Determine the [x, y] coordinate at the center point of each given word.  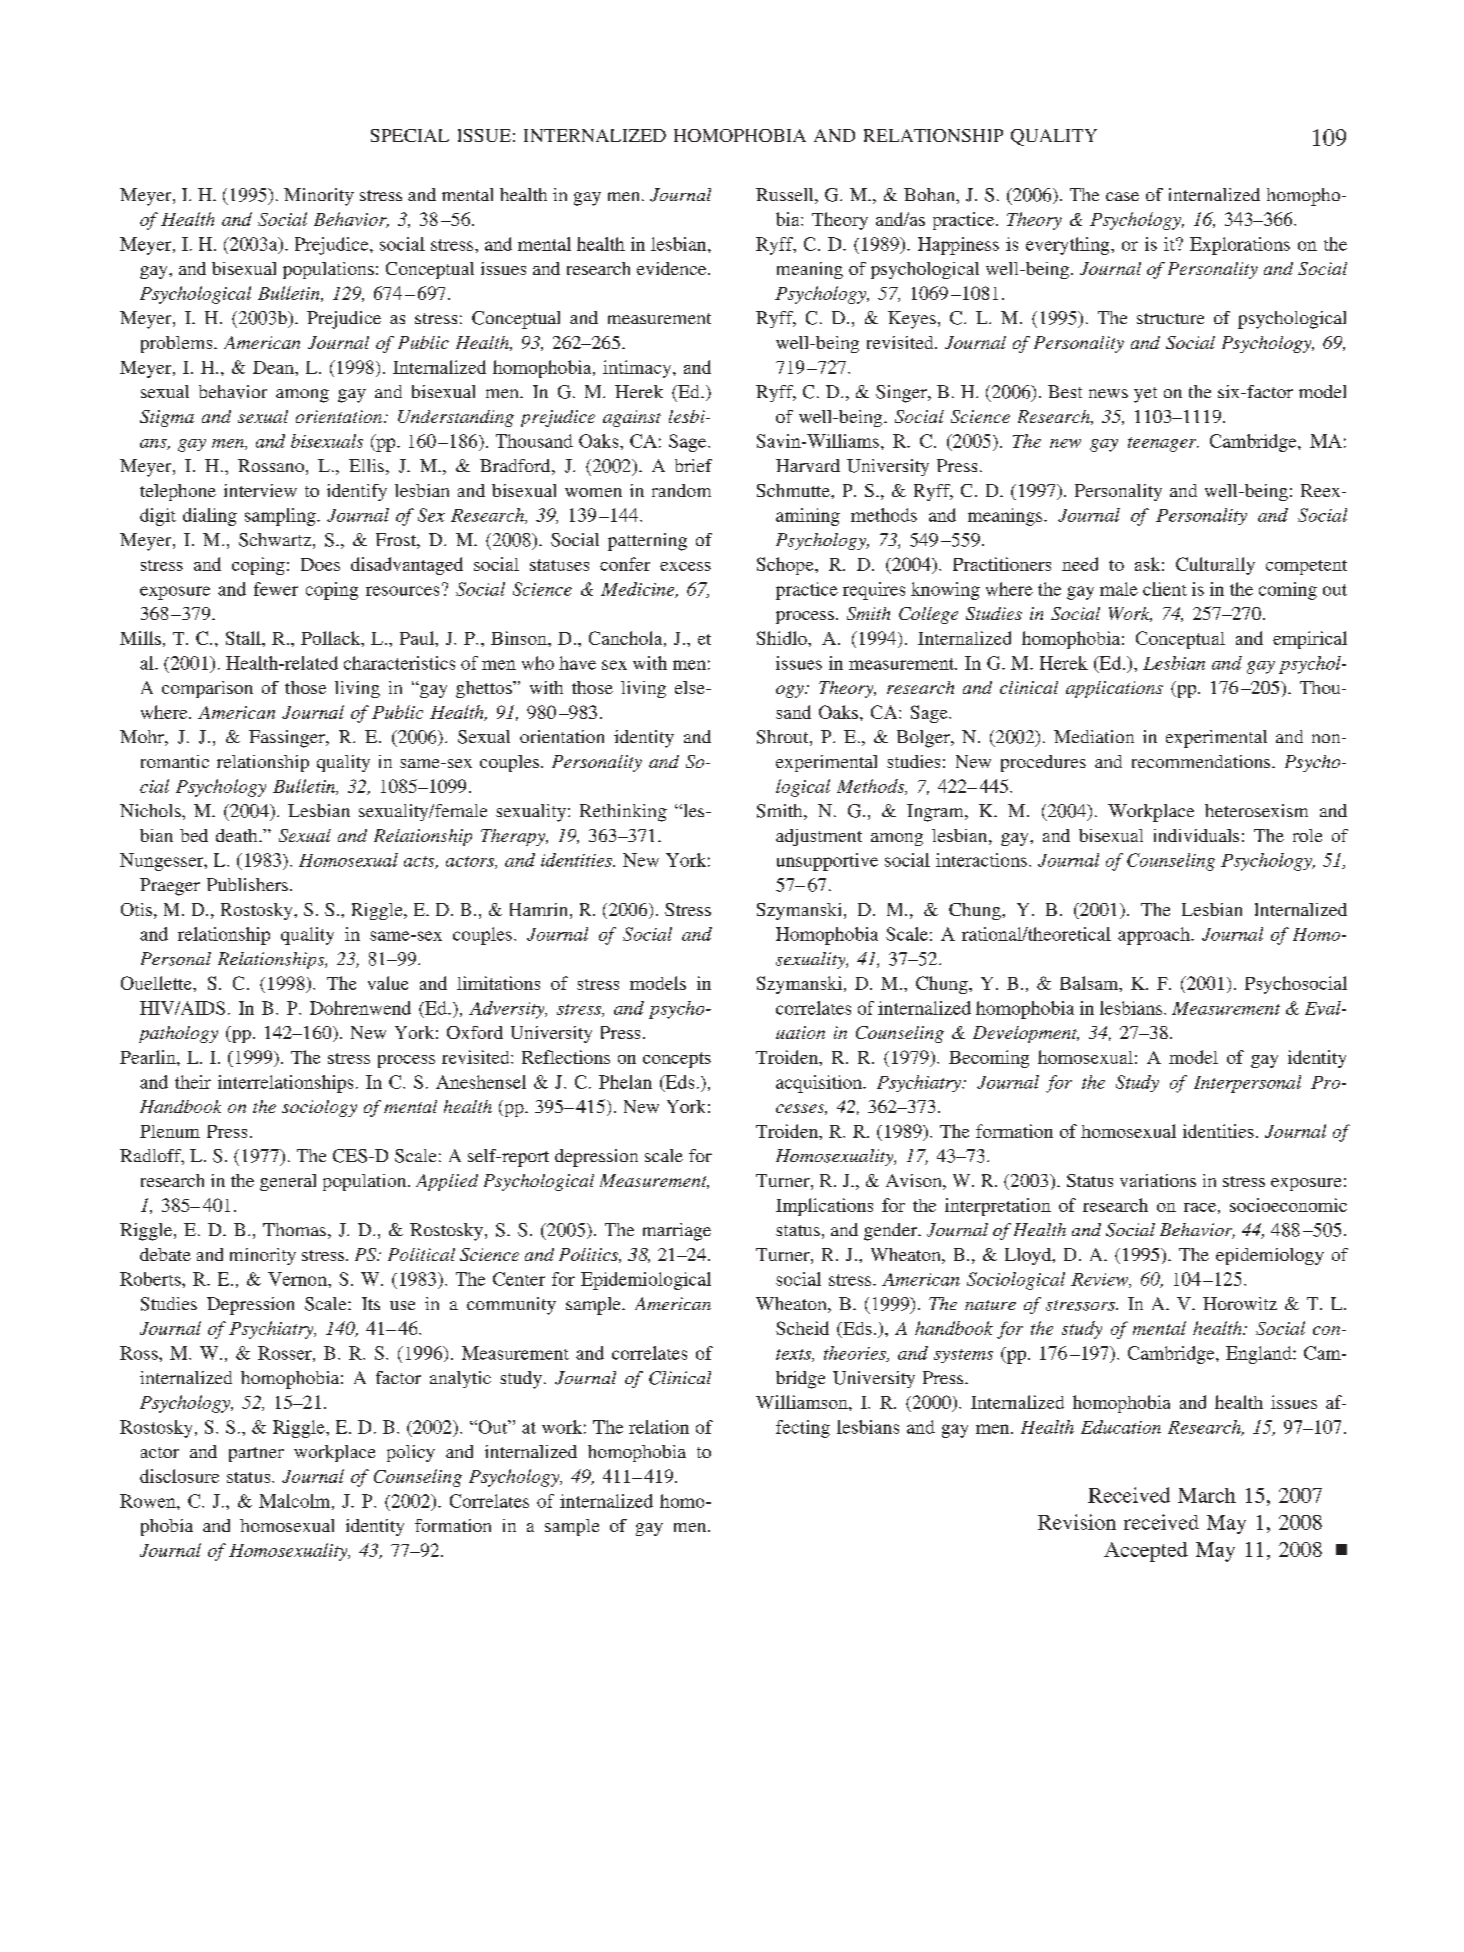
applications [1114, 689]
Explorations [1240, 246]
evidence [673, 268]
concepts [677, 1060]
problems [178, 344]
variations [1158, 1180]
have [577, 663]
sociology [319, 1108]
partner [256, 1454]
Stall [244, 638]
